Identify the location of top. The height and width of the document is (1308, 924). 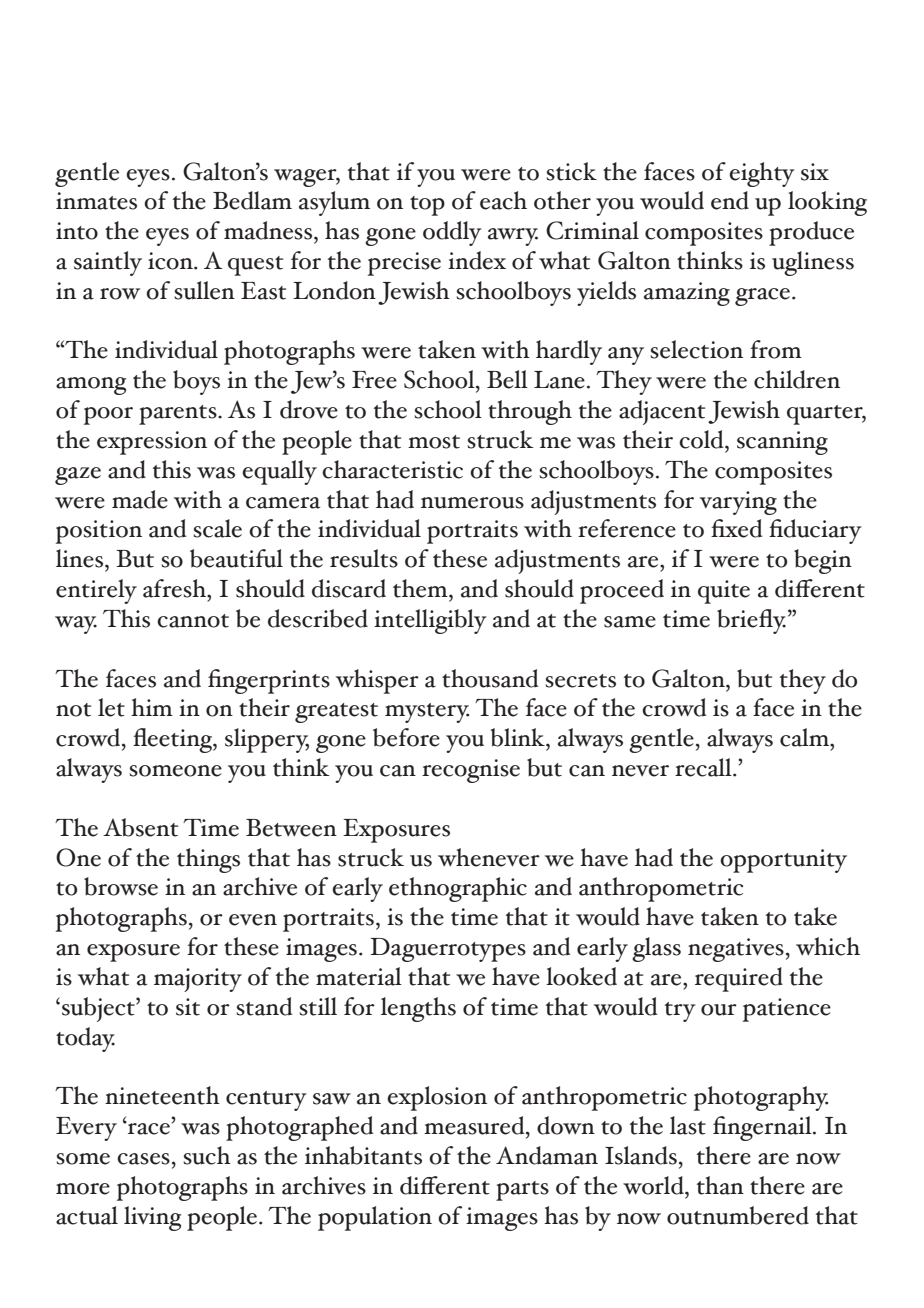
(427, 206).
